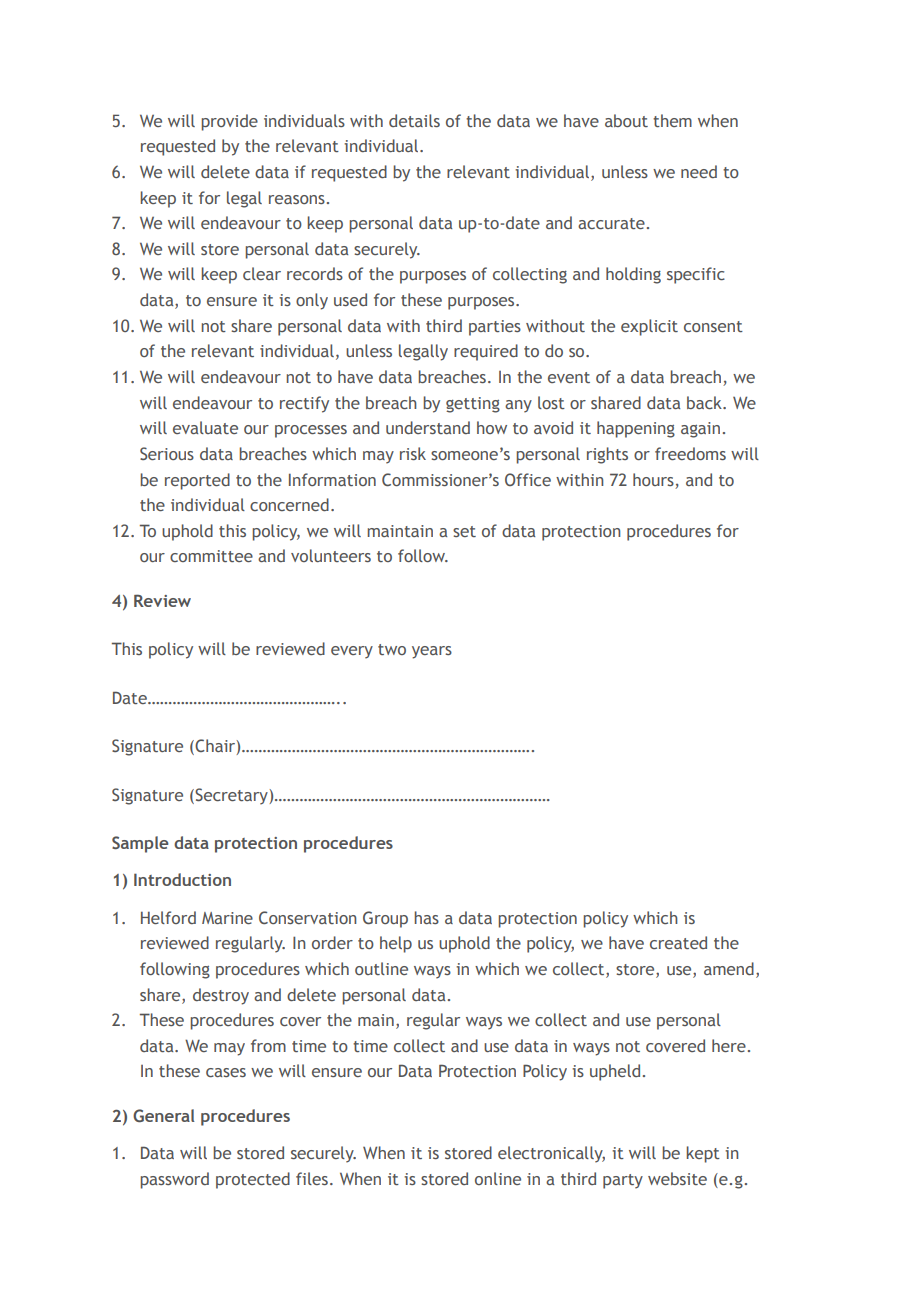  What do you see at coordinates (672, 120) in the screenshot?
I see `them` at bounding box center [672, 120].
